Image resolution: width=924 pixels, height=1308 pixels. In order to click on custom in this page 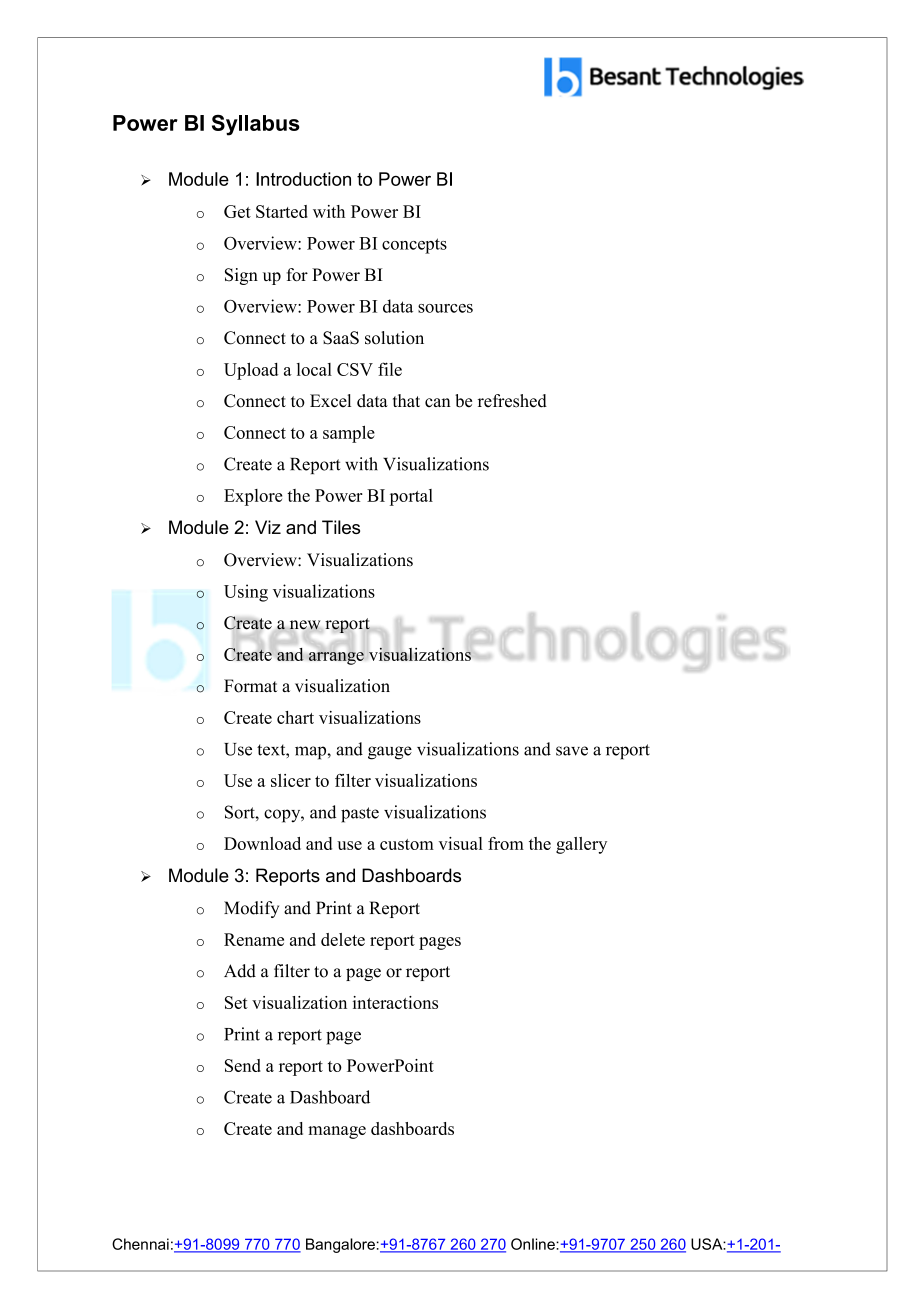, I will do `click(407, 844)`.
